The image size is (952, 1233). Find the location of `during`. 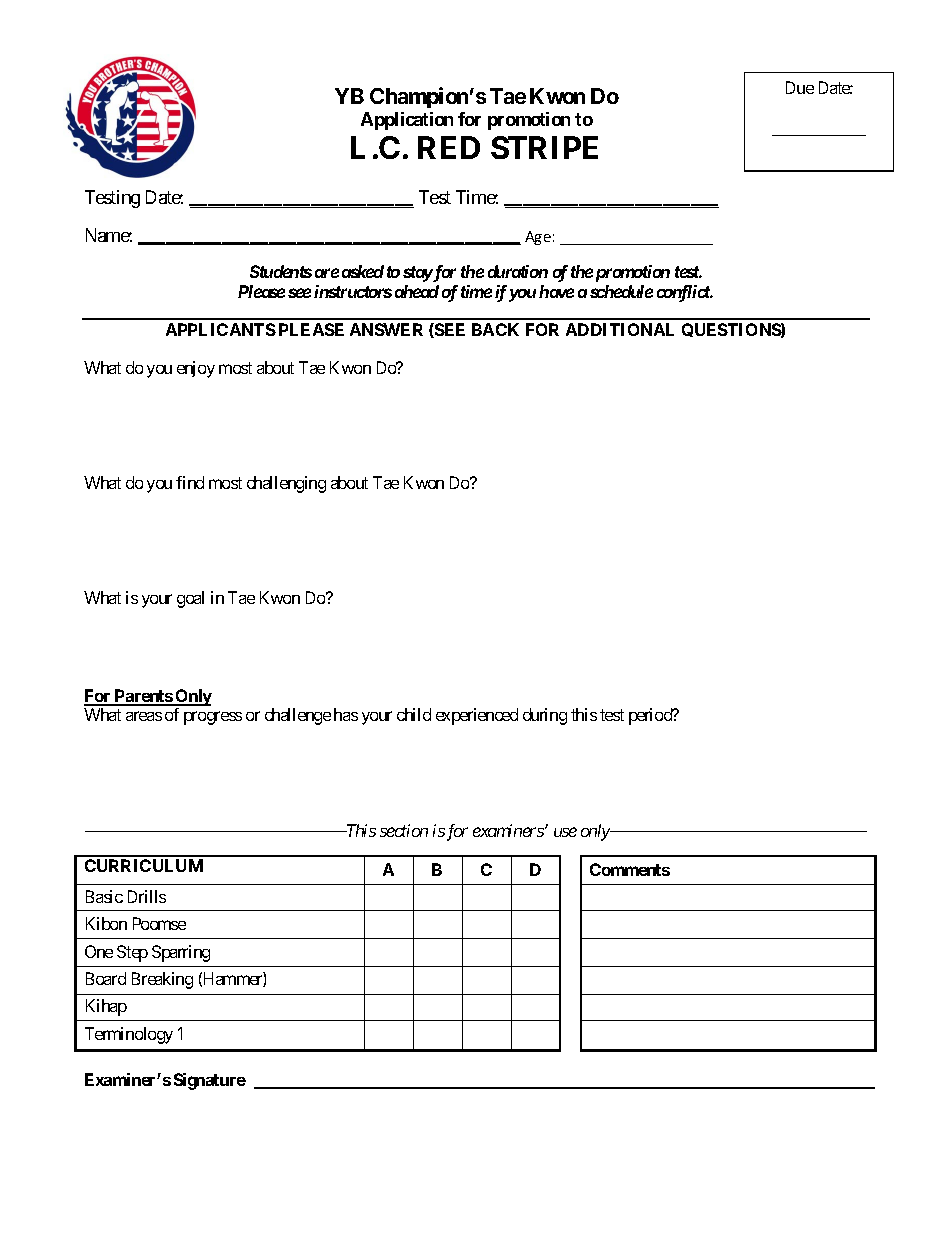

during is located at coordinates (545, 716).
